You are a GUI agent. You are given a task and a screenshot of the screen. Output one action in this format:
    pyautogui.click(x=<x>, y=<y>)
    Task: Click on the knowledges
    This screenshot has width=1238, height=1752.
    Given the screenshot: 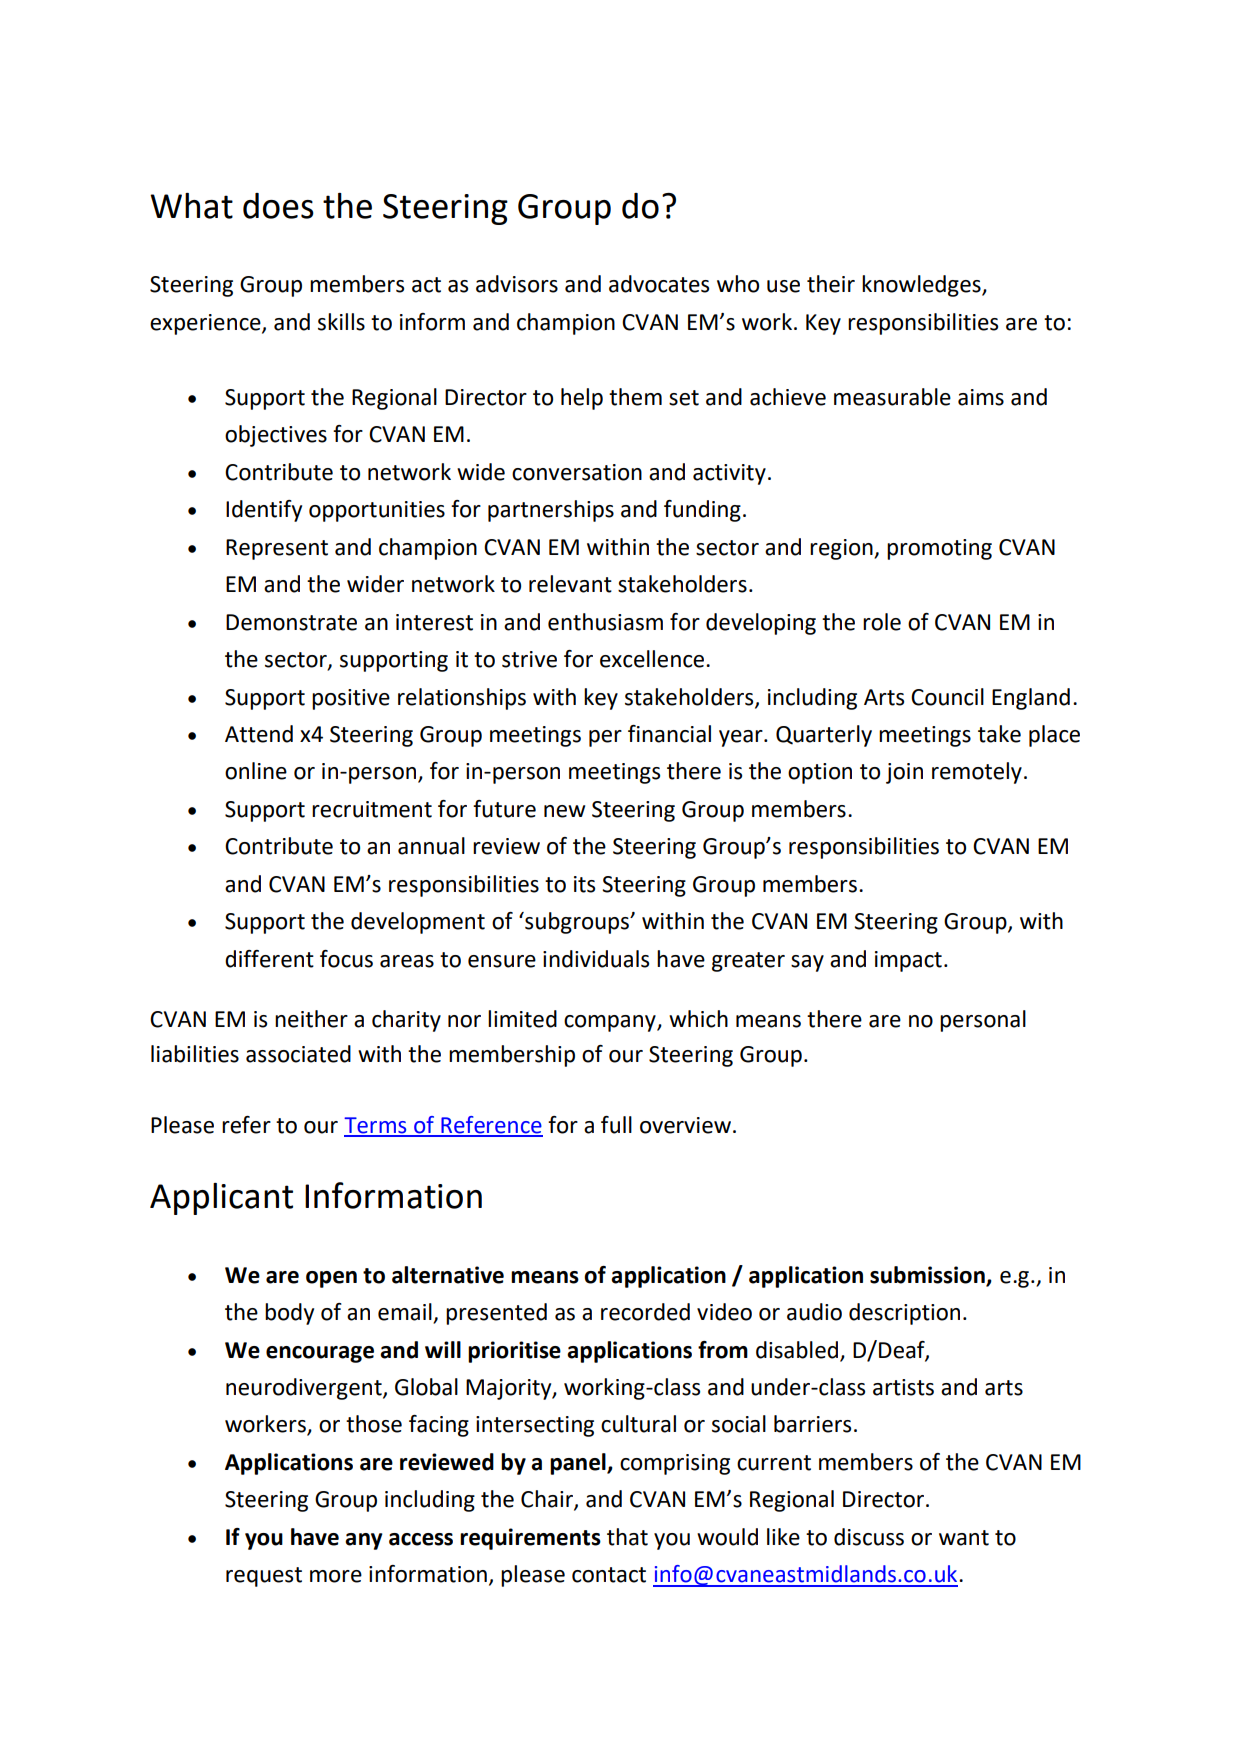 What is the action you would take?
    pyautogui.click(x=922, y=286)
